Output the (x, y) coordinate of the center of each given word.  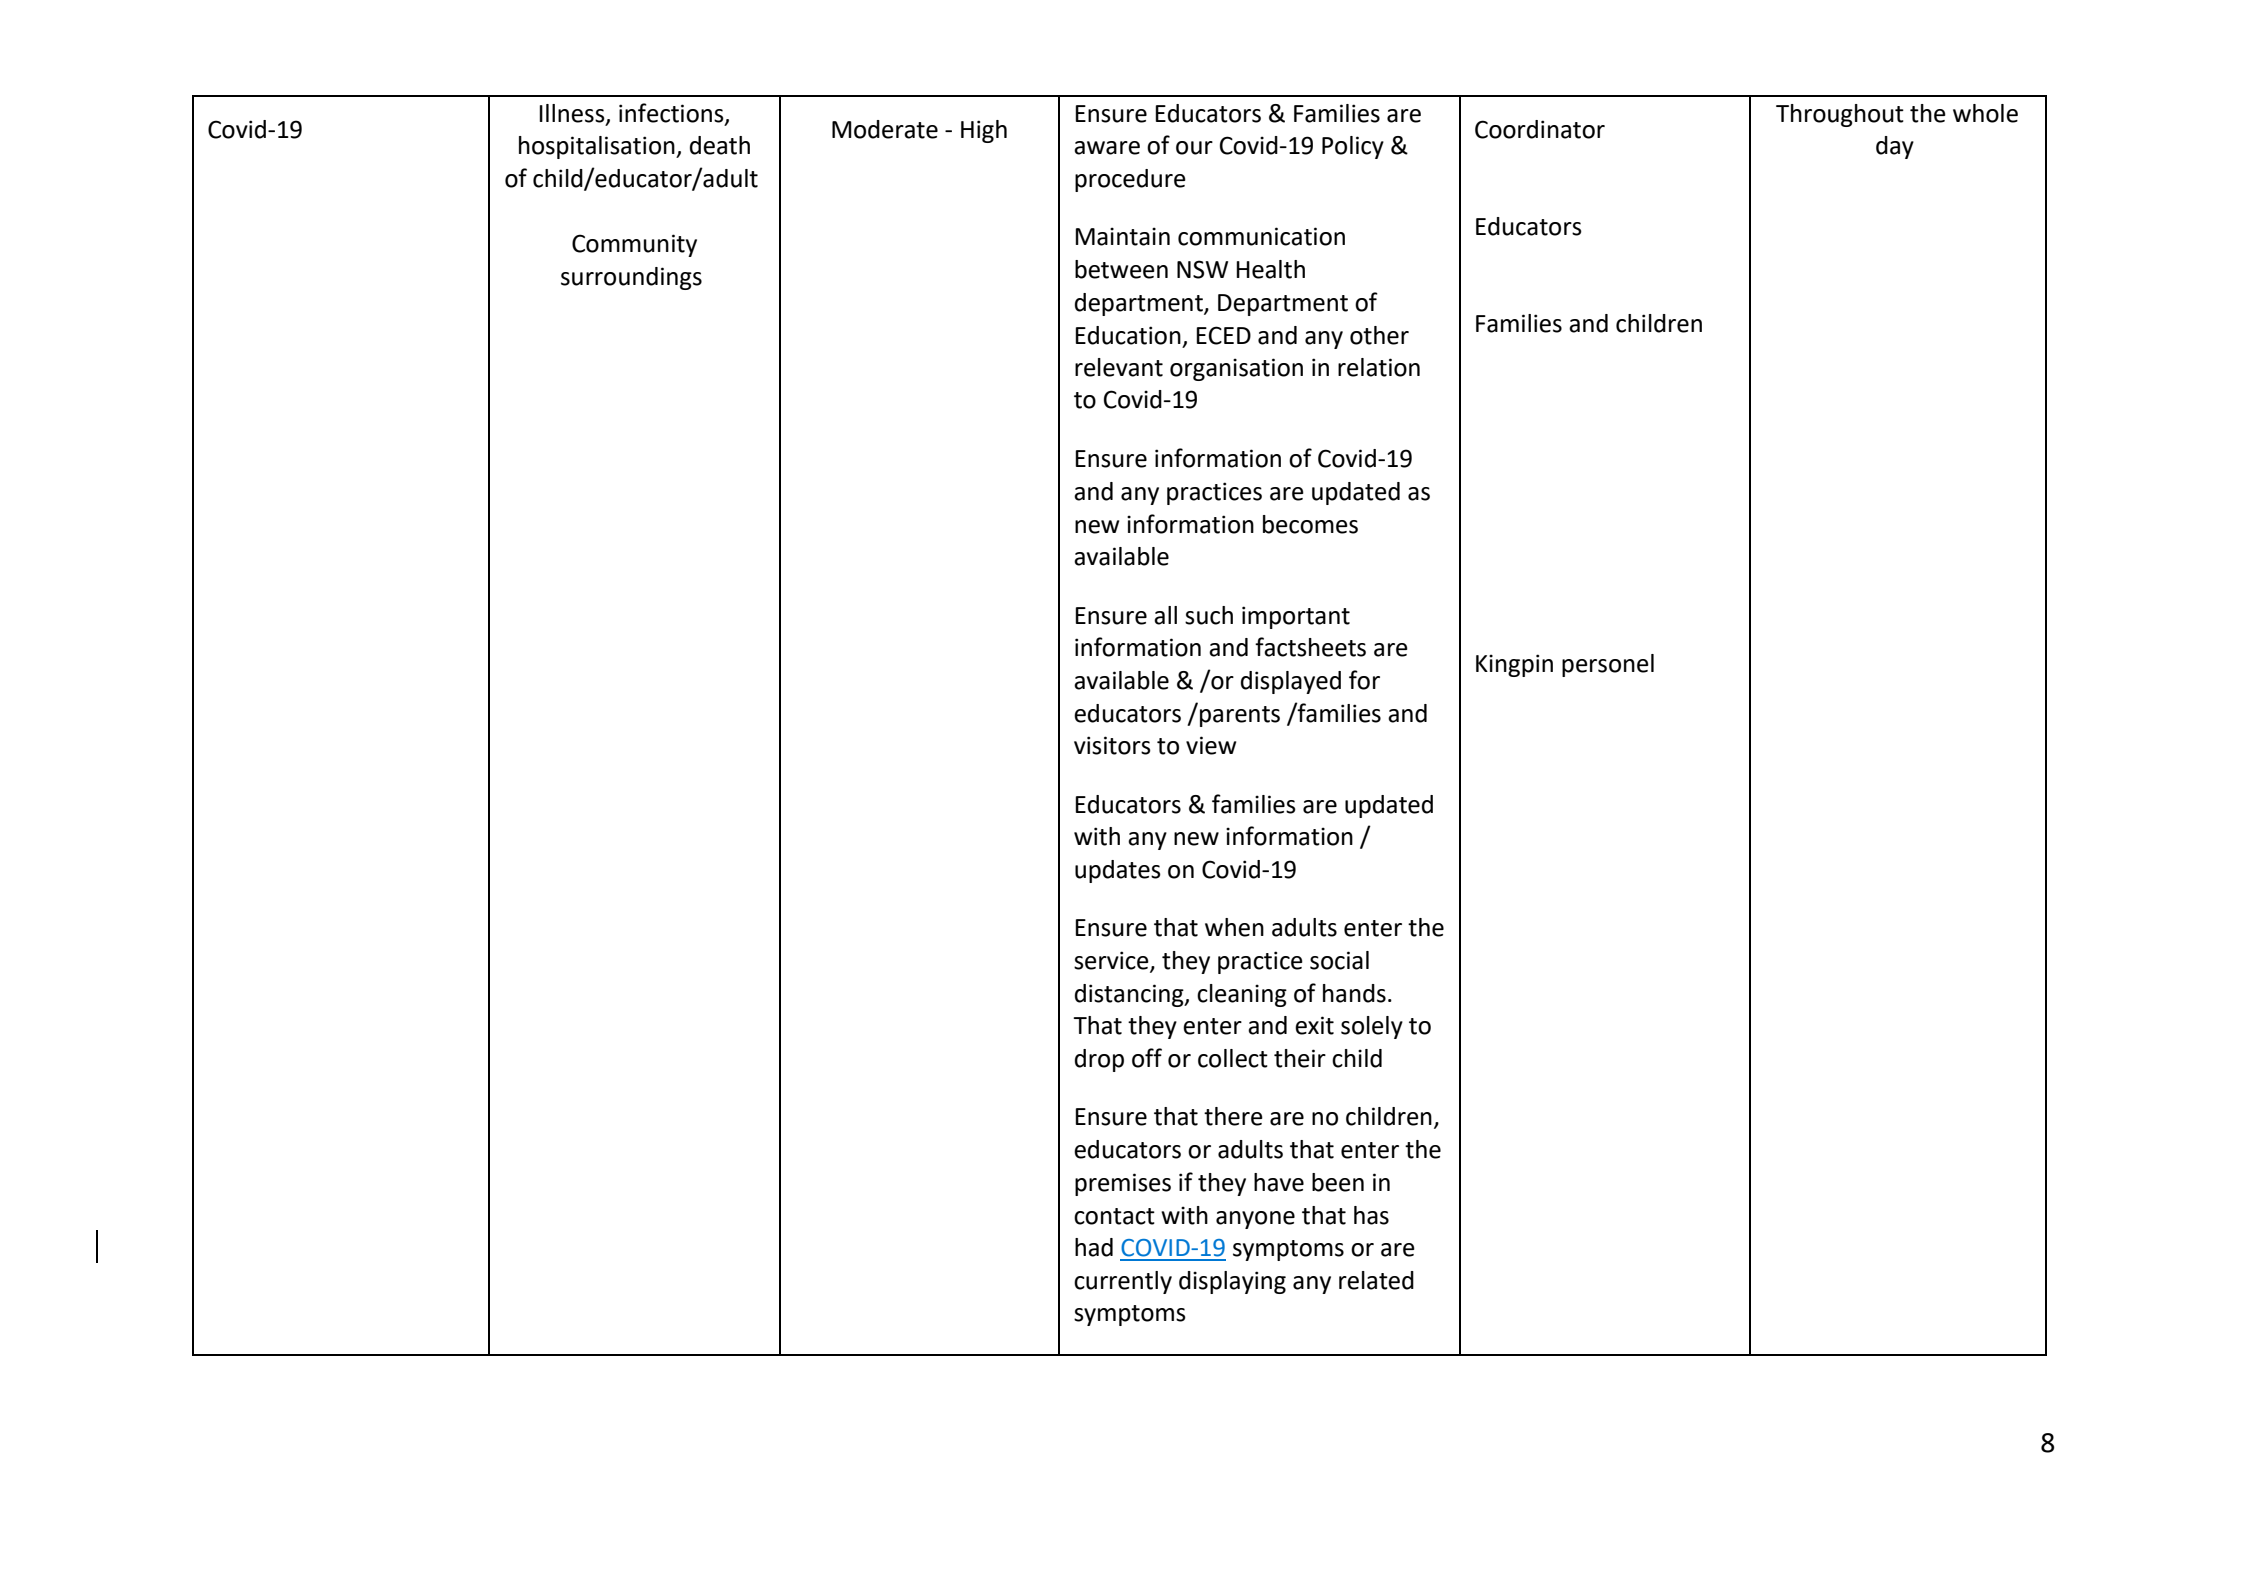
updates (1118, 871)
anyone (1255, 1220)
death (720, 145)
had (1094, 1247)
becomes (1310, 524)
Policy (1353, 147)
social (1339, 960)
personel (1608, 665)
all (1165, 615)
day (1895, 147)
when (1234, 927)
